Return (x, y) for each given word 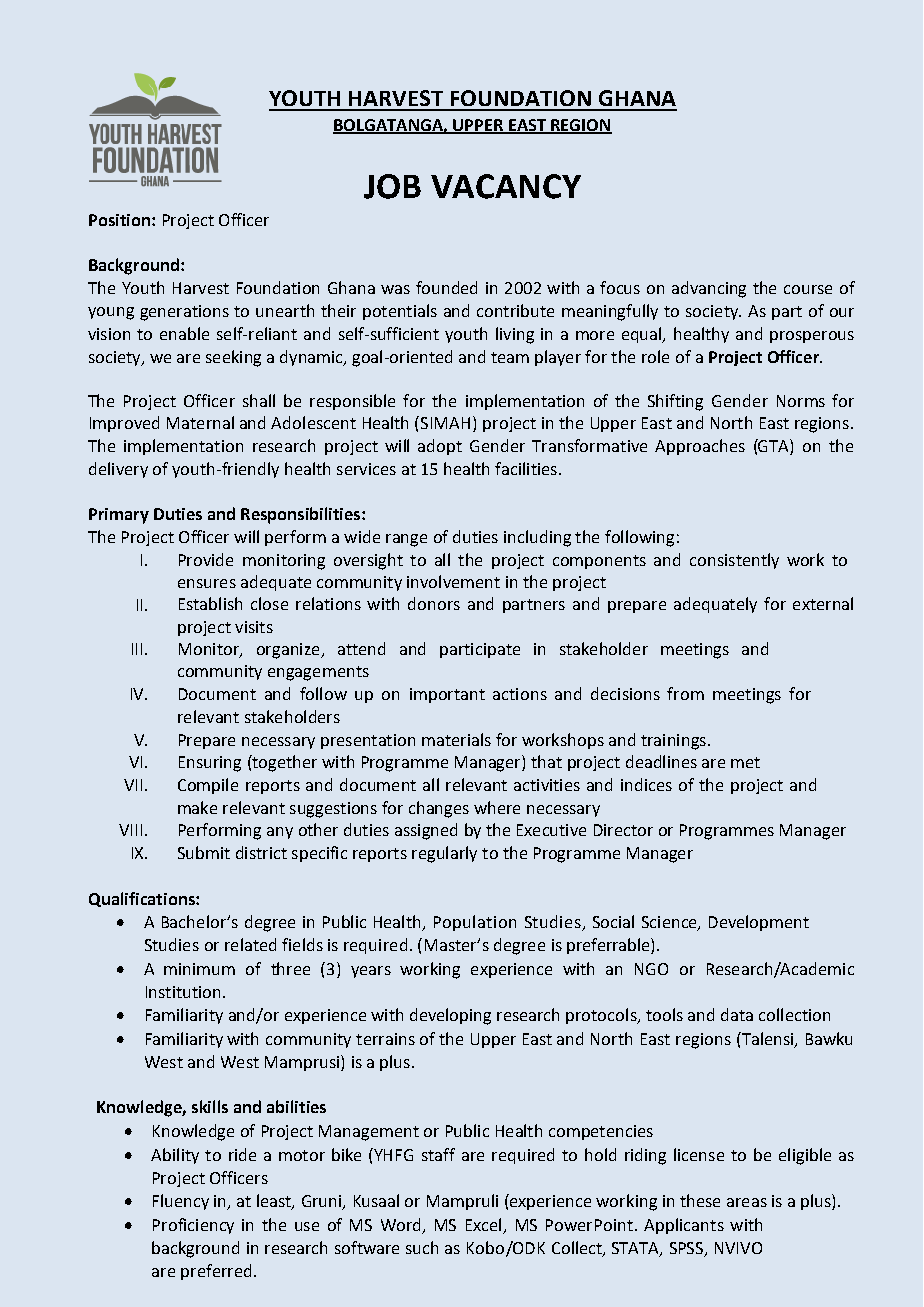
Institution (183, 992)
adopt (440, 447)
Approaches (700, 447)
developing (450, 1016)
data (737, 1014)
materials (456, 739)
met (745, 762)
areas (747, 1202)
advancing (709, 289)
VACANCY (506, 186)
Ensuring (210, 764)
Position (119, 220)
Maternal (200, 422)
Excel (485, 1226)
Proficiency (193, 1226)
